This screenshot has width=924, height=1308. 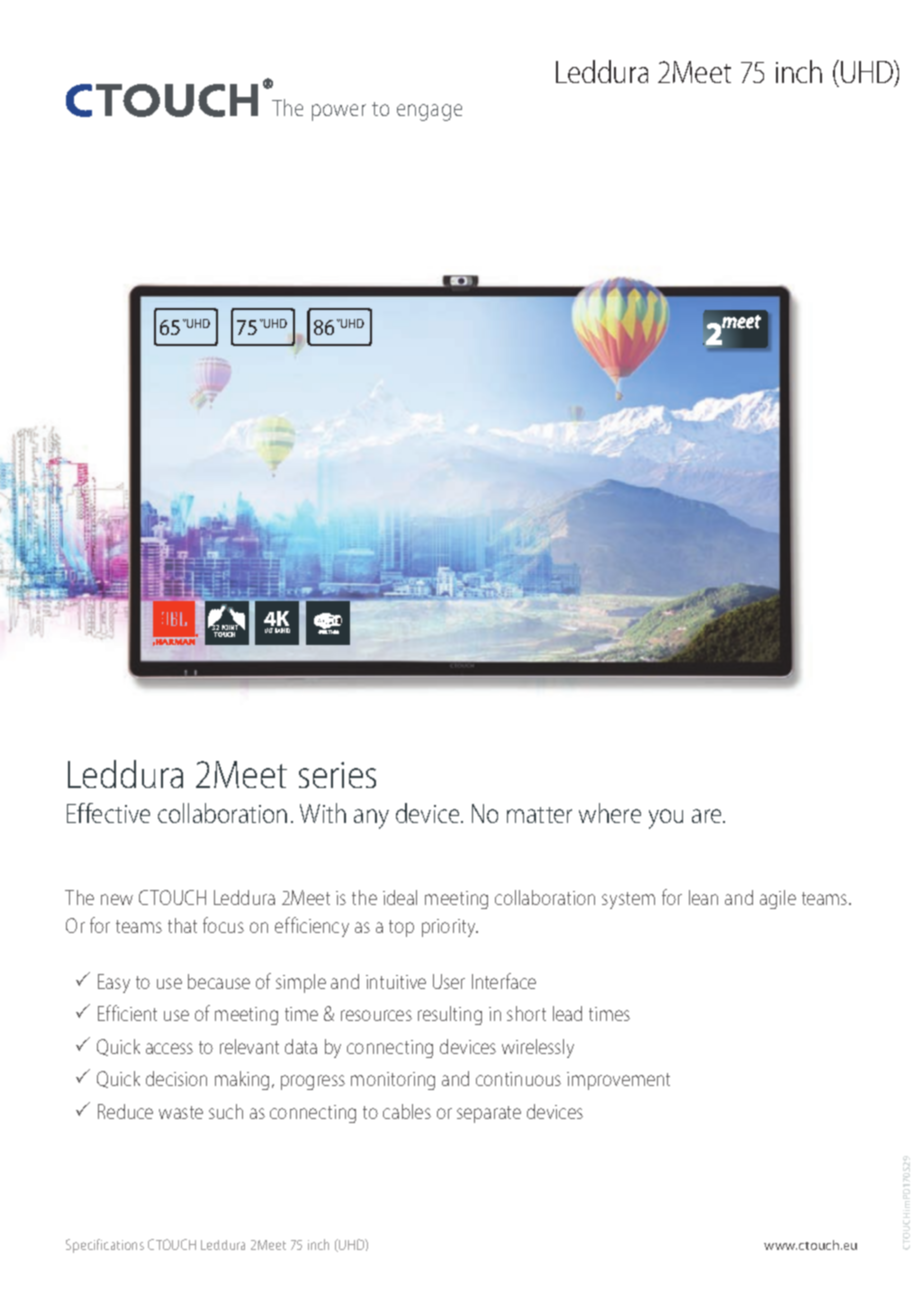 I want to click on are, so click(x=708, y=816).
